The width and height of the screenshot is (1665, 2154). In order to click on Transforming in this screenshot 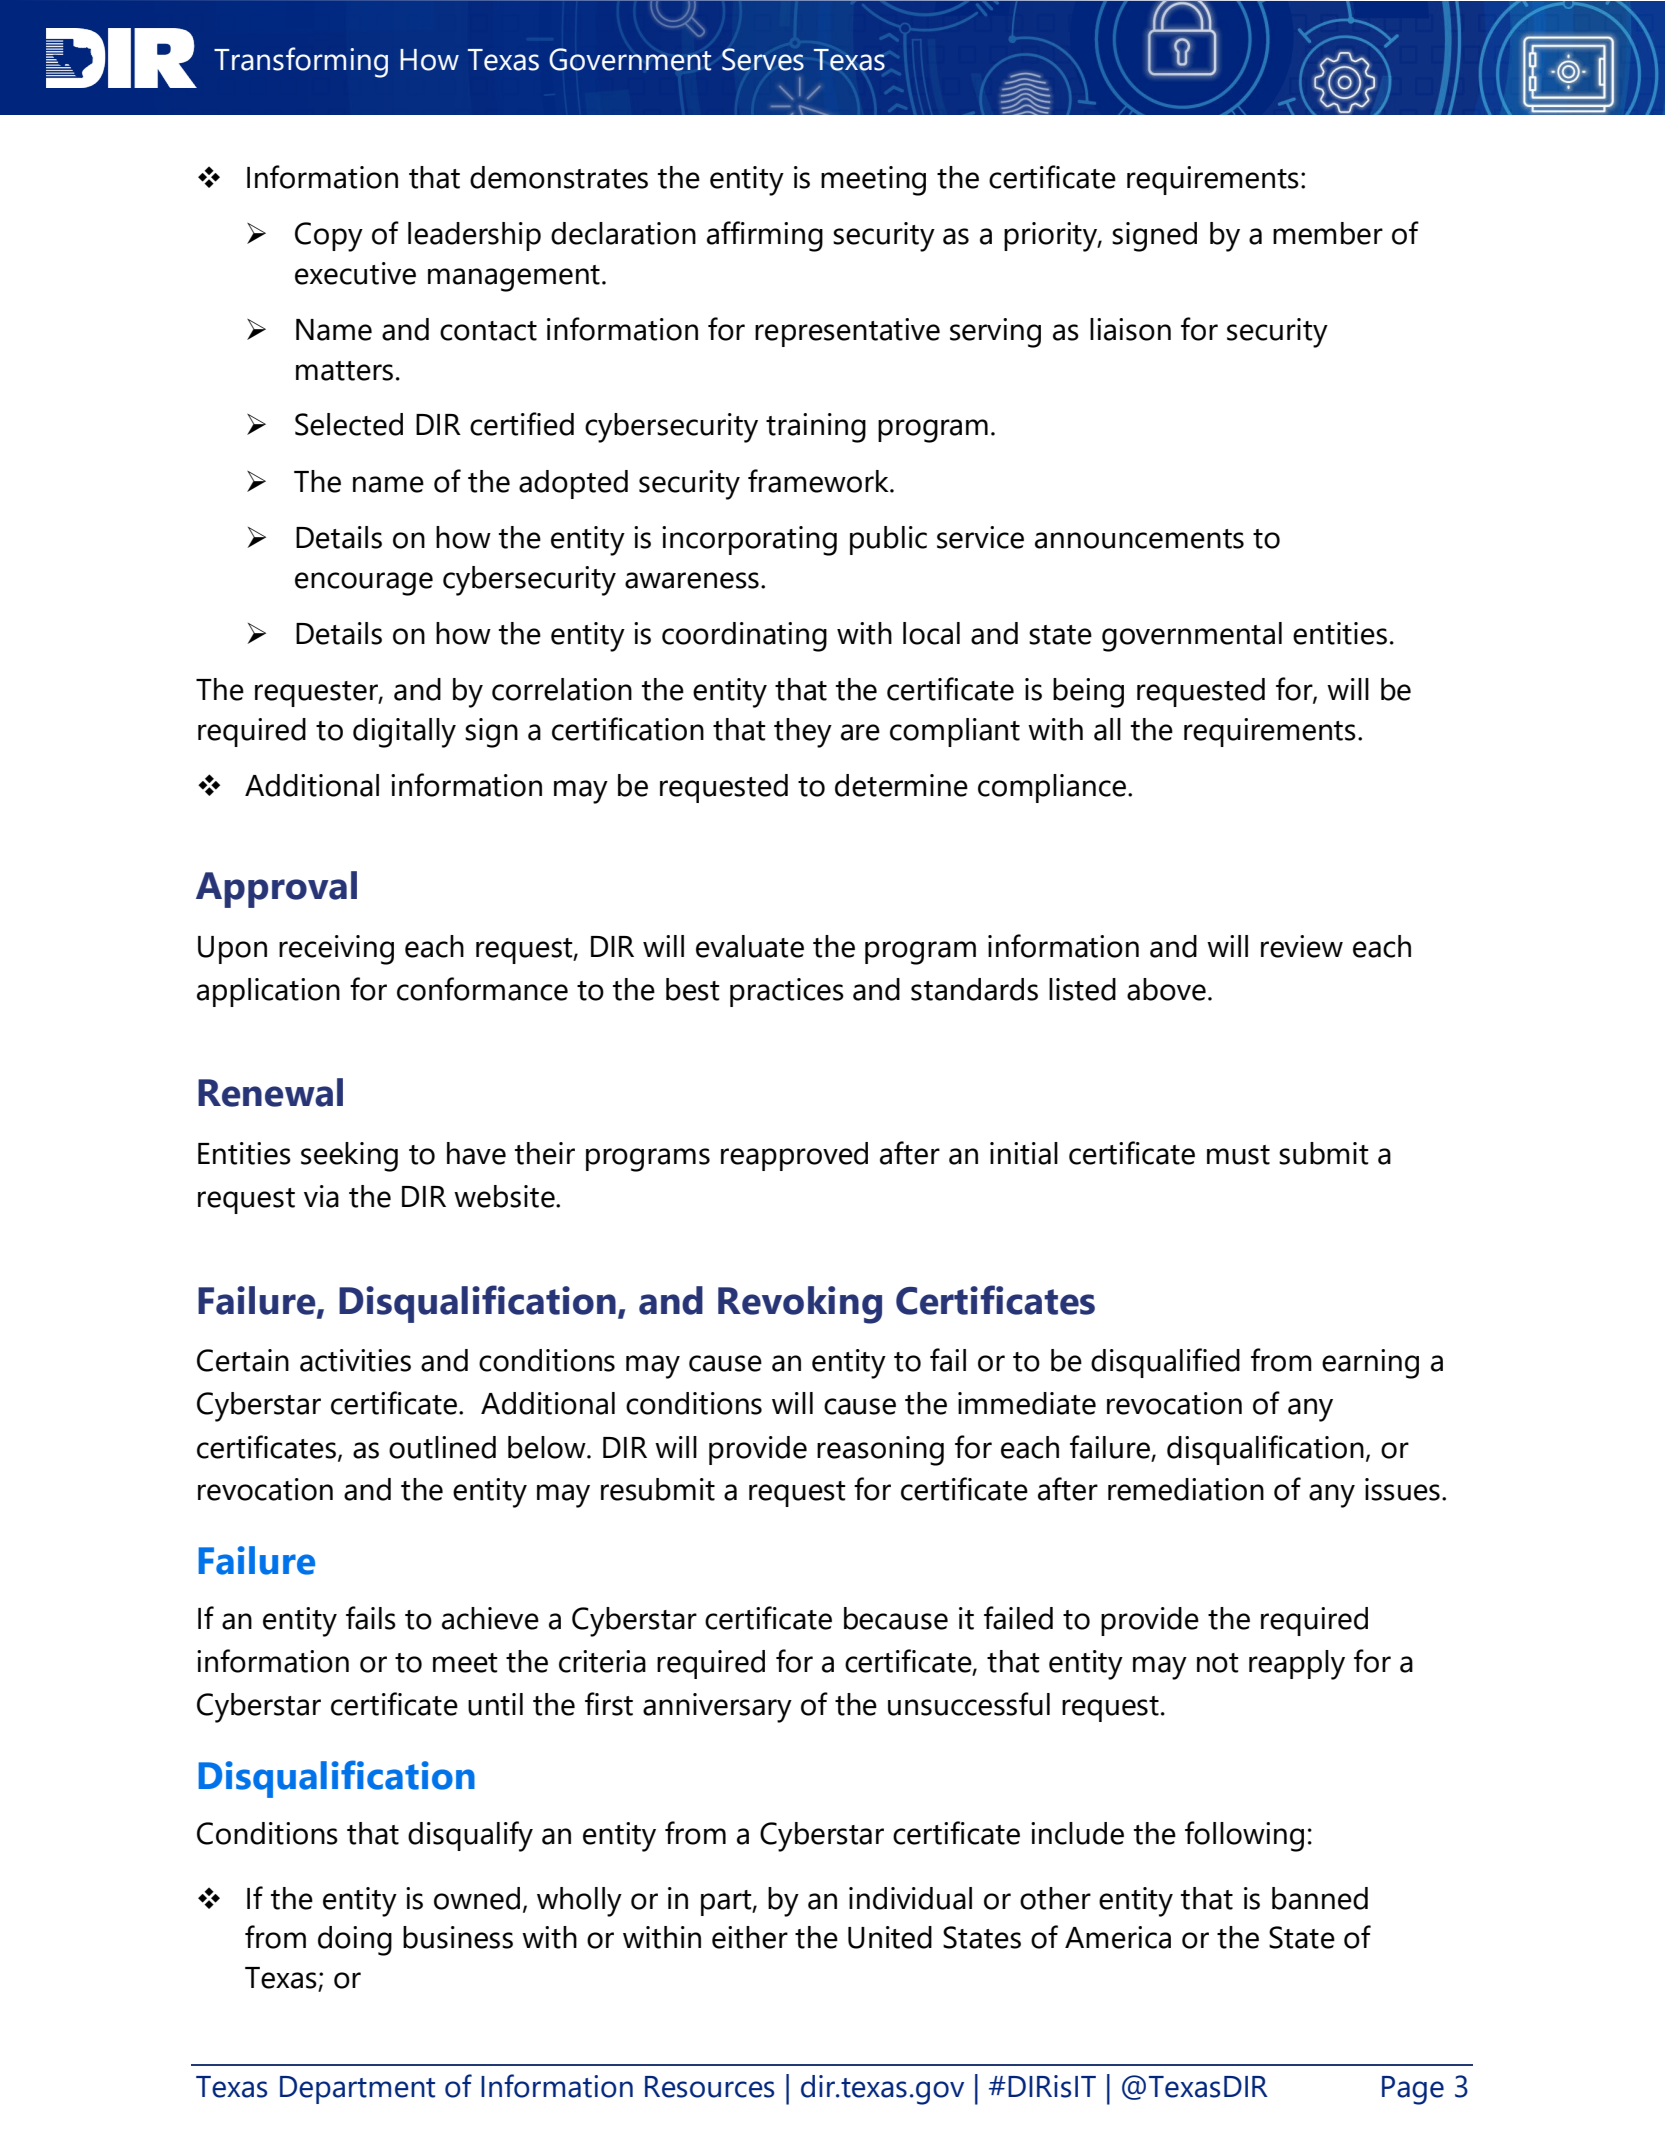, I will do `click(301, 62)`.
